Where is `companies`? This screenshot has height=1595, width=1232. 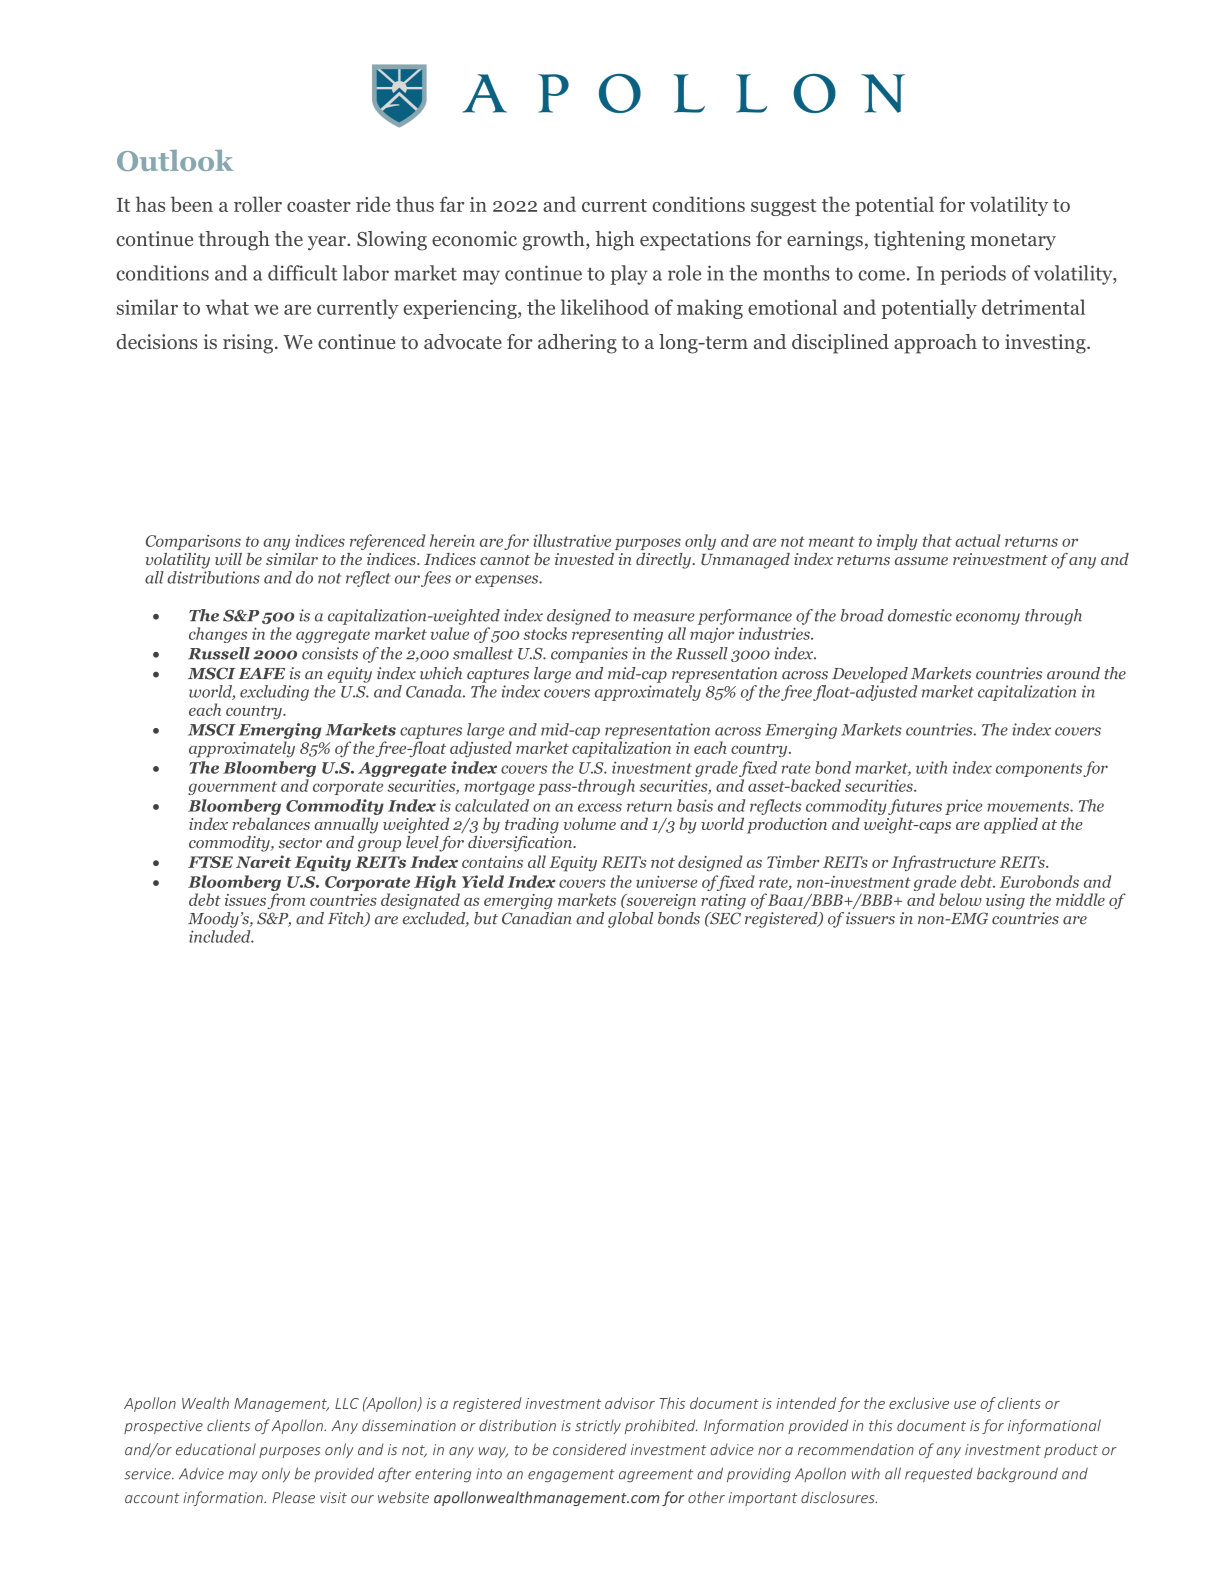 companies is located at coordinates (589, 655).
